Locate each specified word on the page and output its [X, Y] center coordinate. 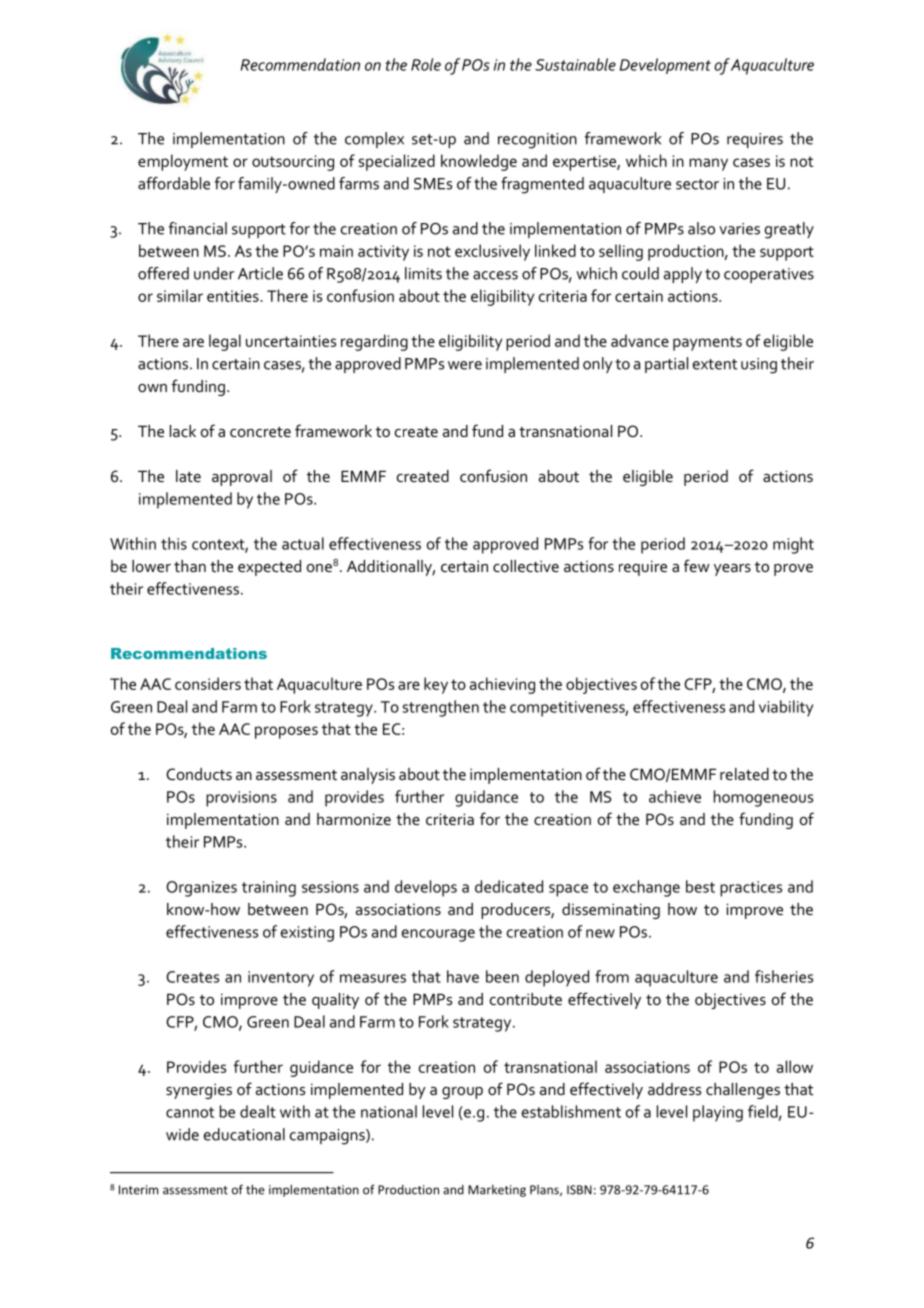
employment [183, 162]
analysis [368, 776]
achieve [675, 796]
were [465, 365]
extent [715, 364]
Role [426, 64]
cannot [190, 1112]
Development [665, 66]
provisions [241, 799]
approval [242, 478]
